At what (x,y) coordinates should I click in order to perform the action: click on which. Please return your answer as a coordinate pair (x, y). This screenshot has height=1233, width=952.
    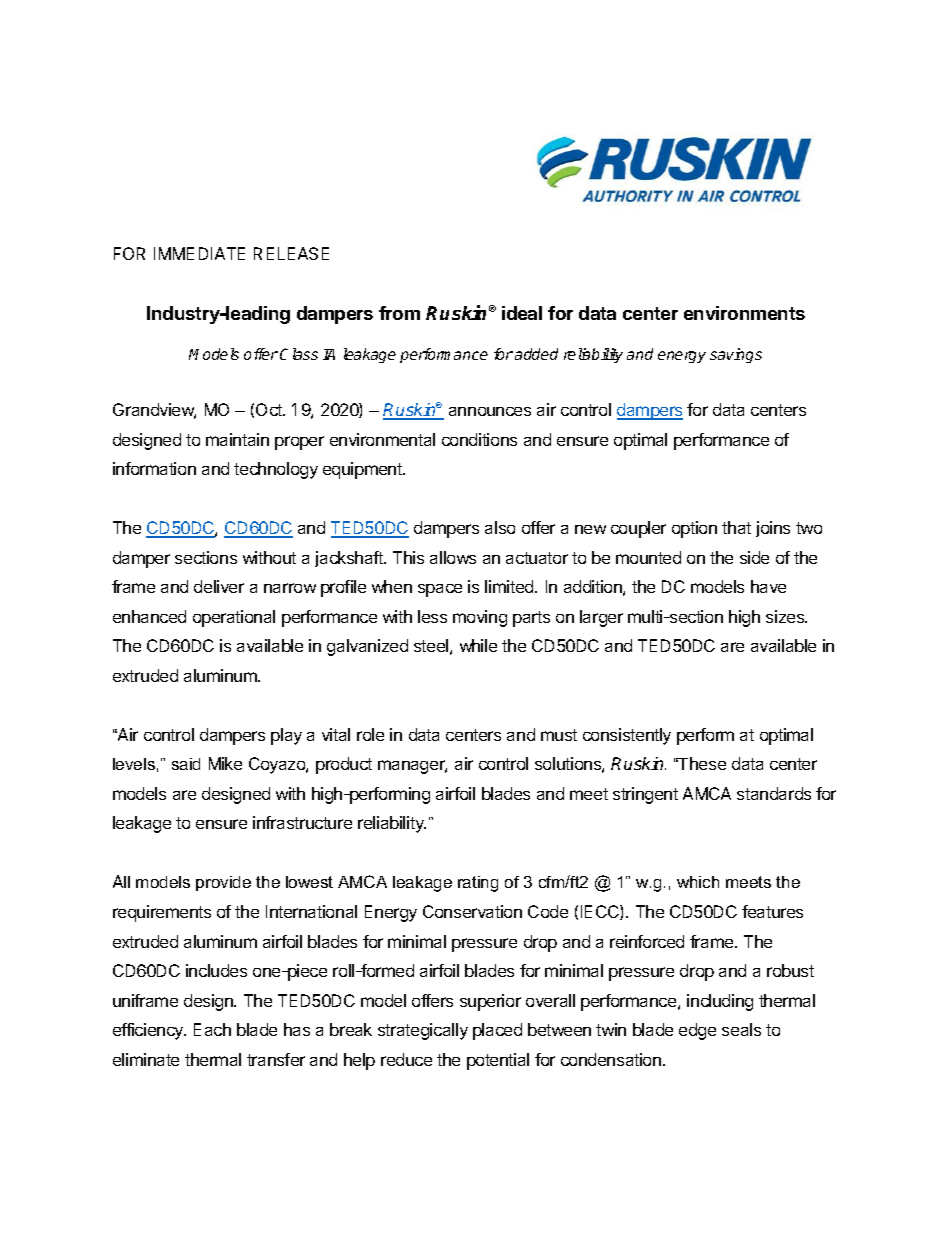
    Looking at the image, I should click on (698, 882).
